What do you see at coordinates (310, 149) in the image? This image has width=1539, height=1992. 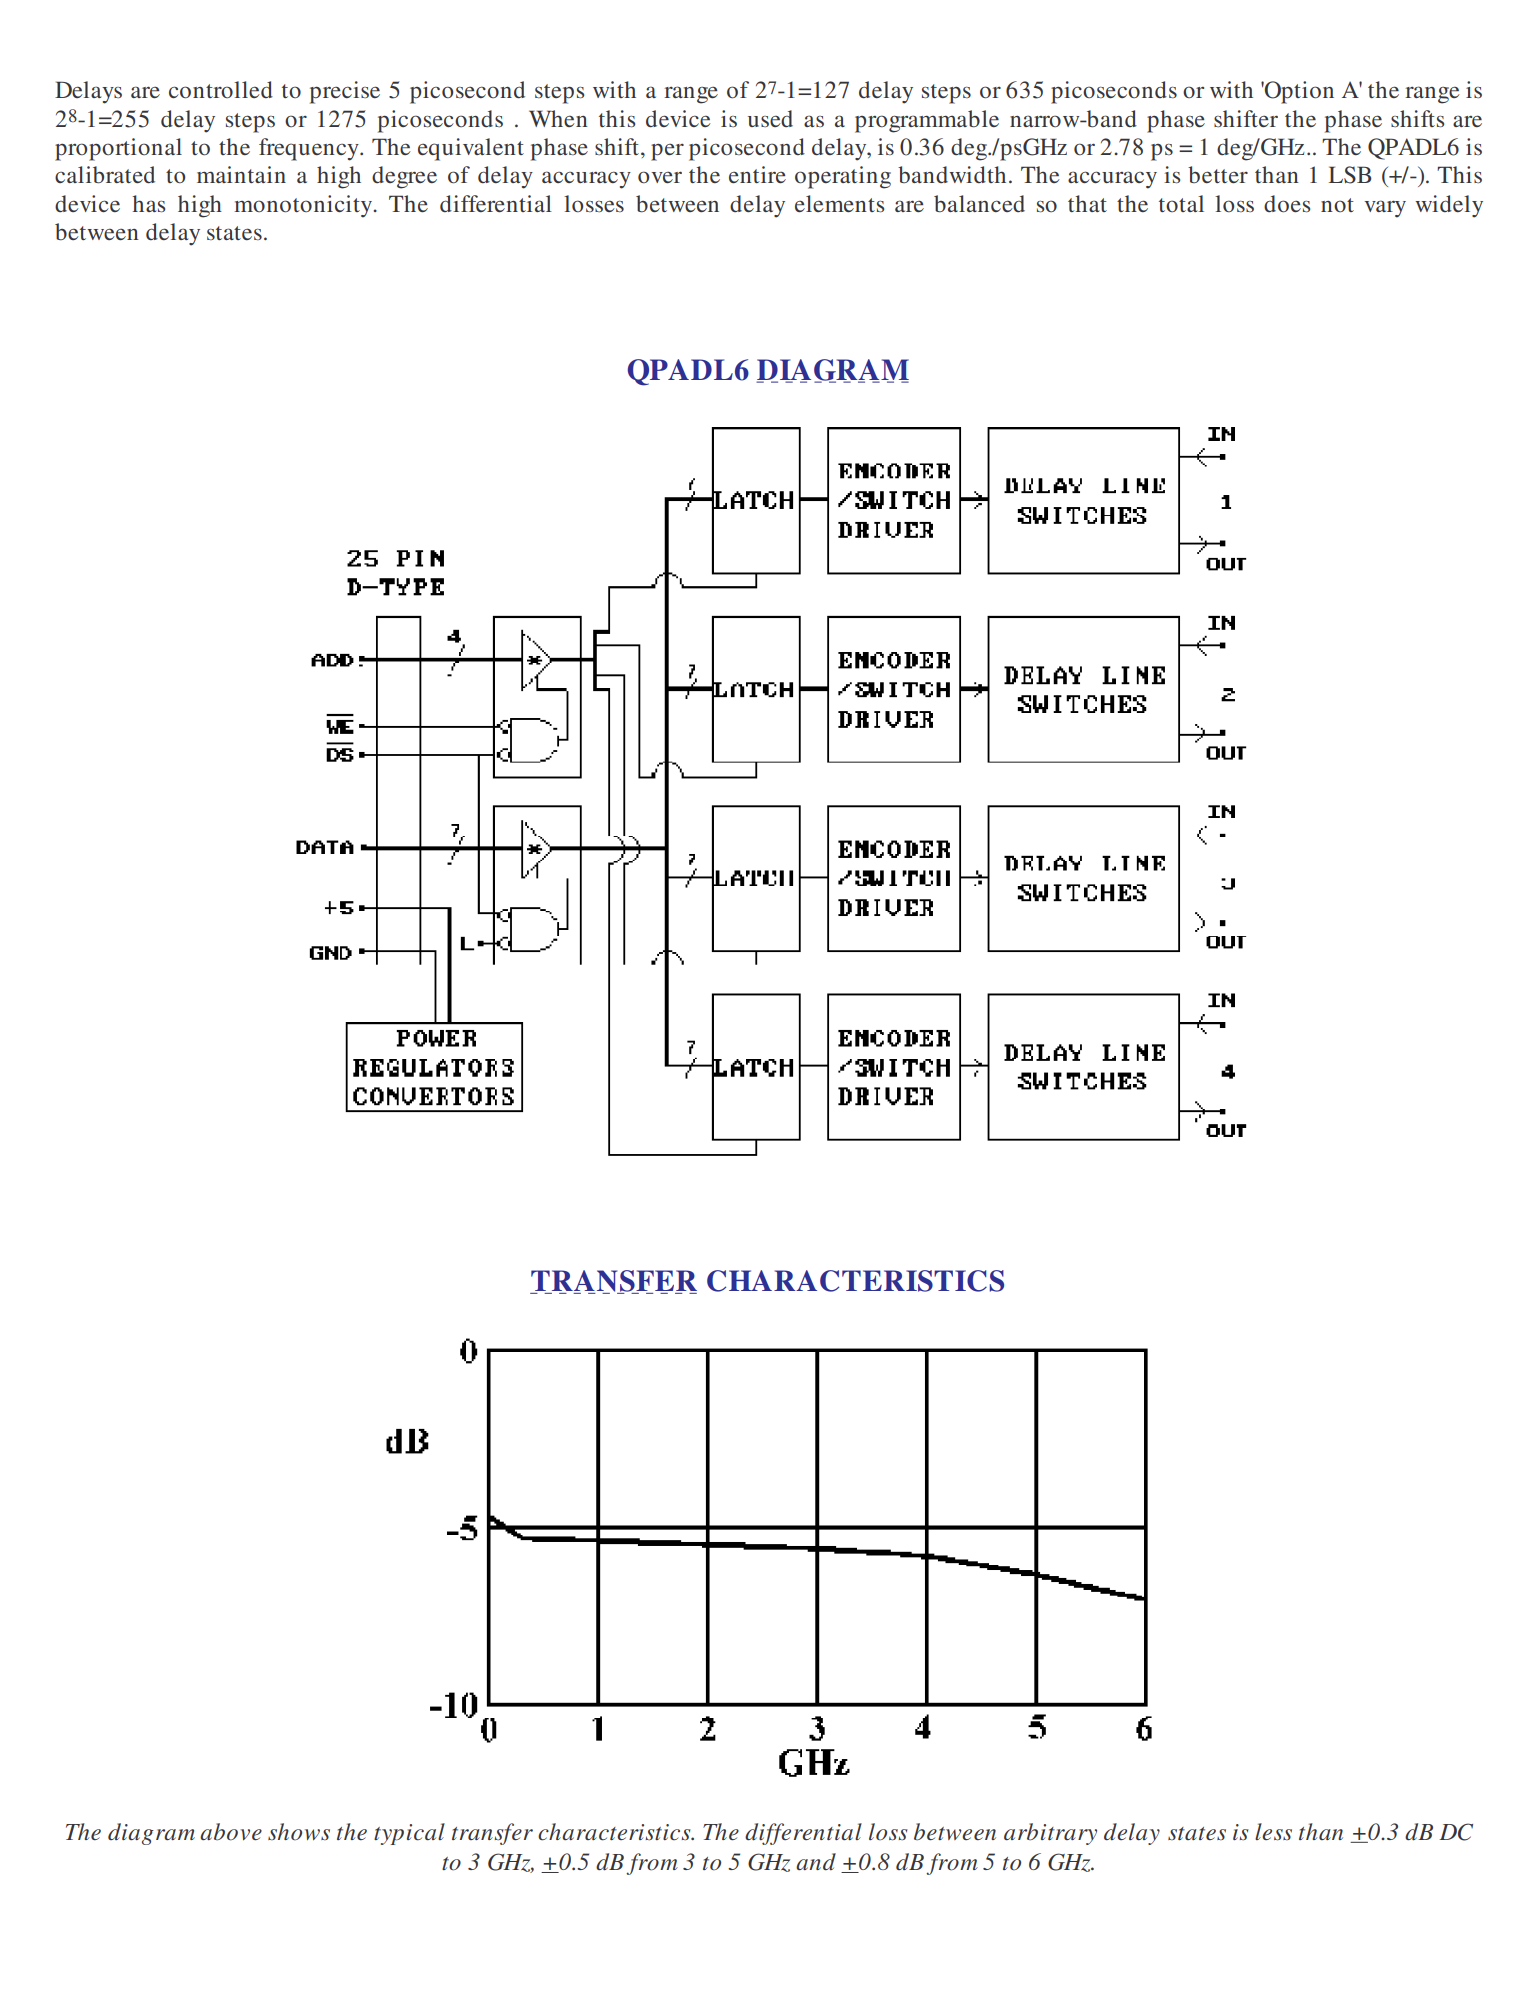 I see `frequency` at bounding box center [310, 149].
